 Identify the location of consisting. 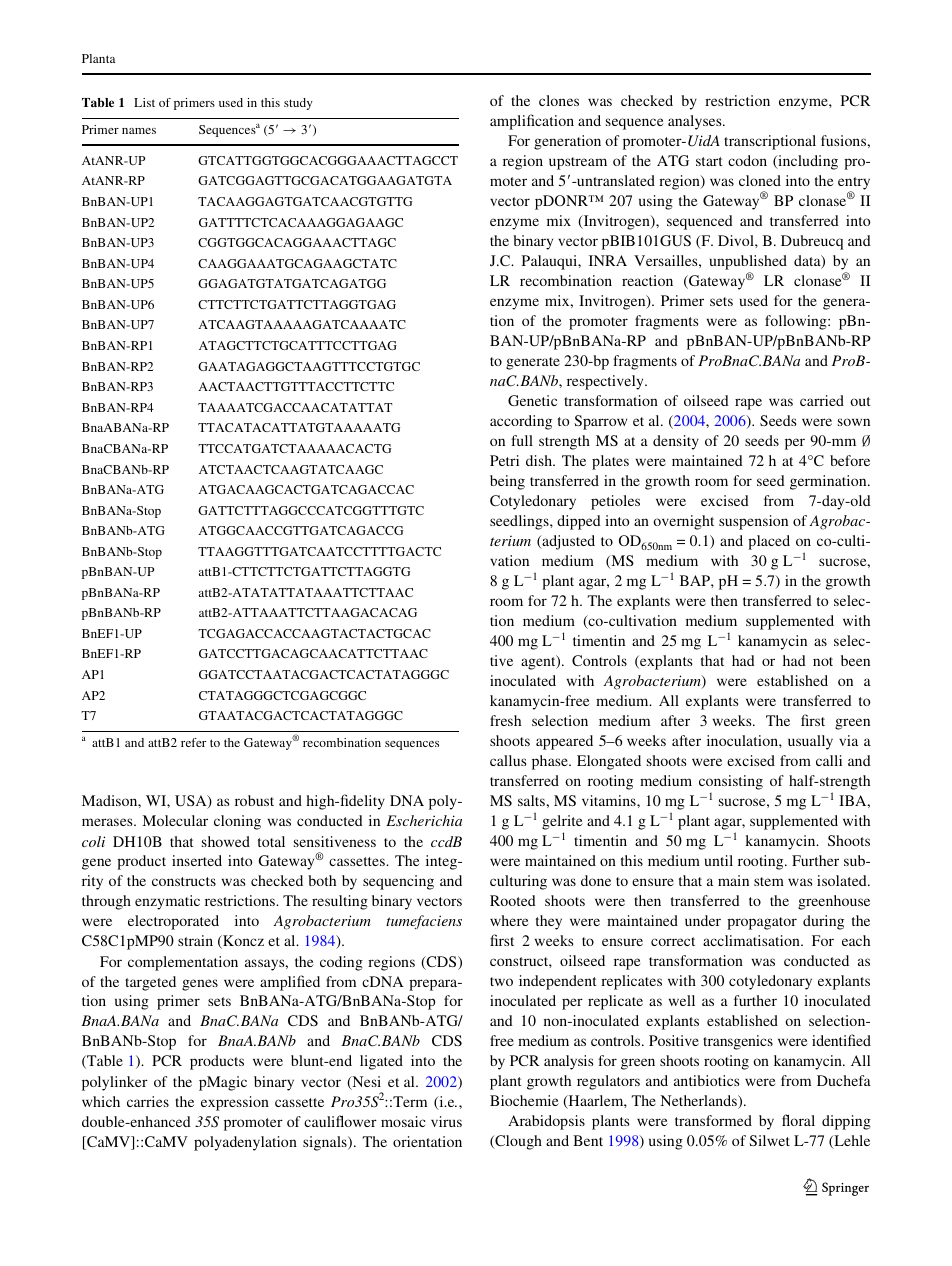
(731, 782).
